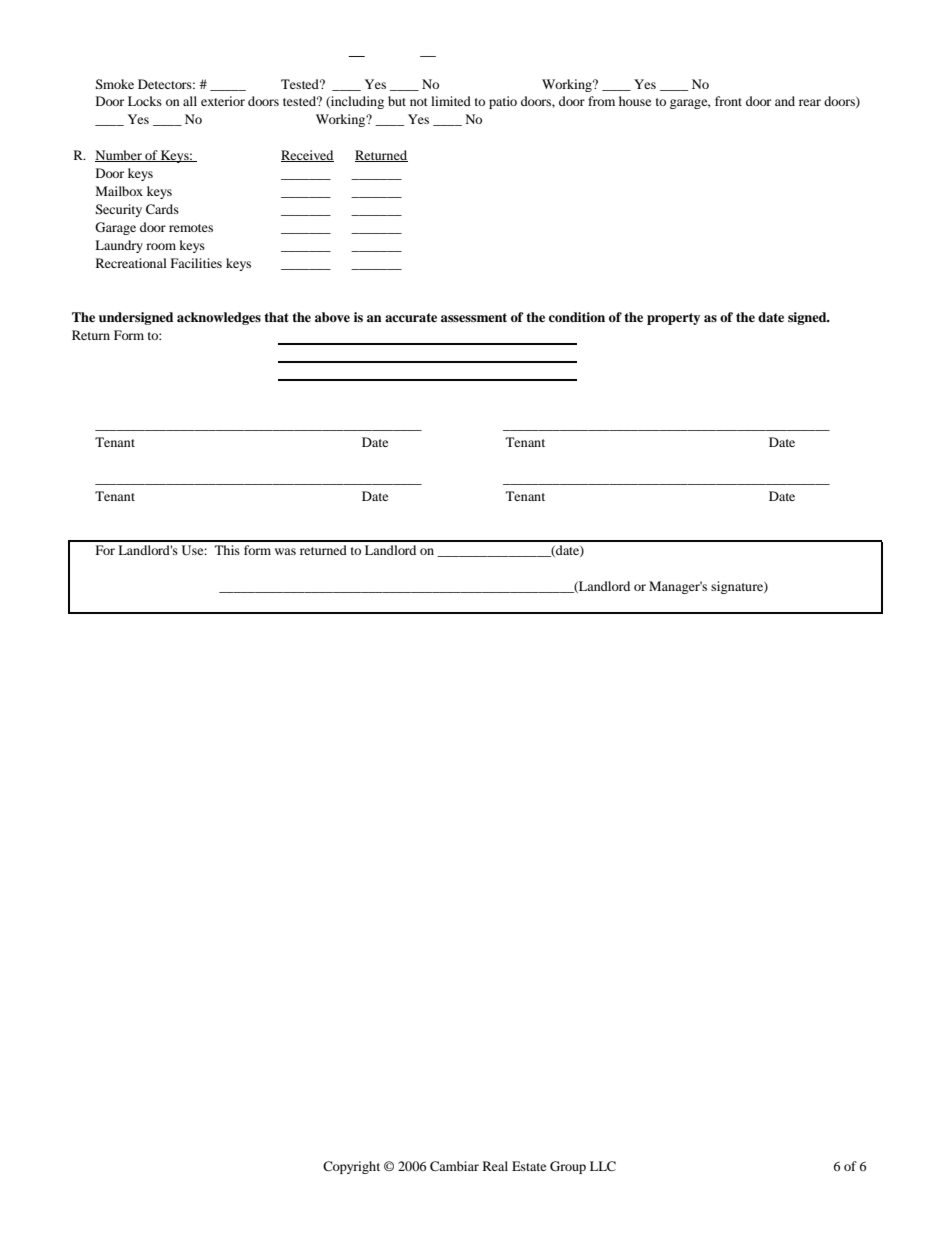 The image size is (952, 1233). What do you see at coordinates (227, 550) in the screenshot?
I see `This` at bounding box center [227, 550].
